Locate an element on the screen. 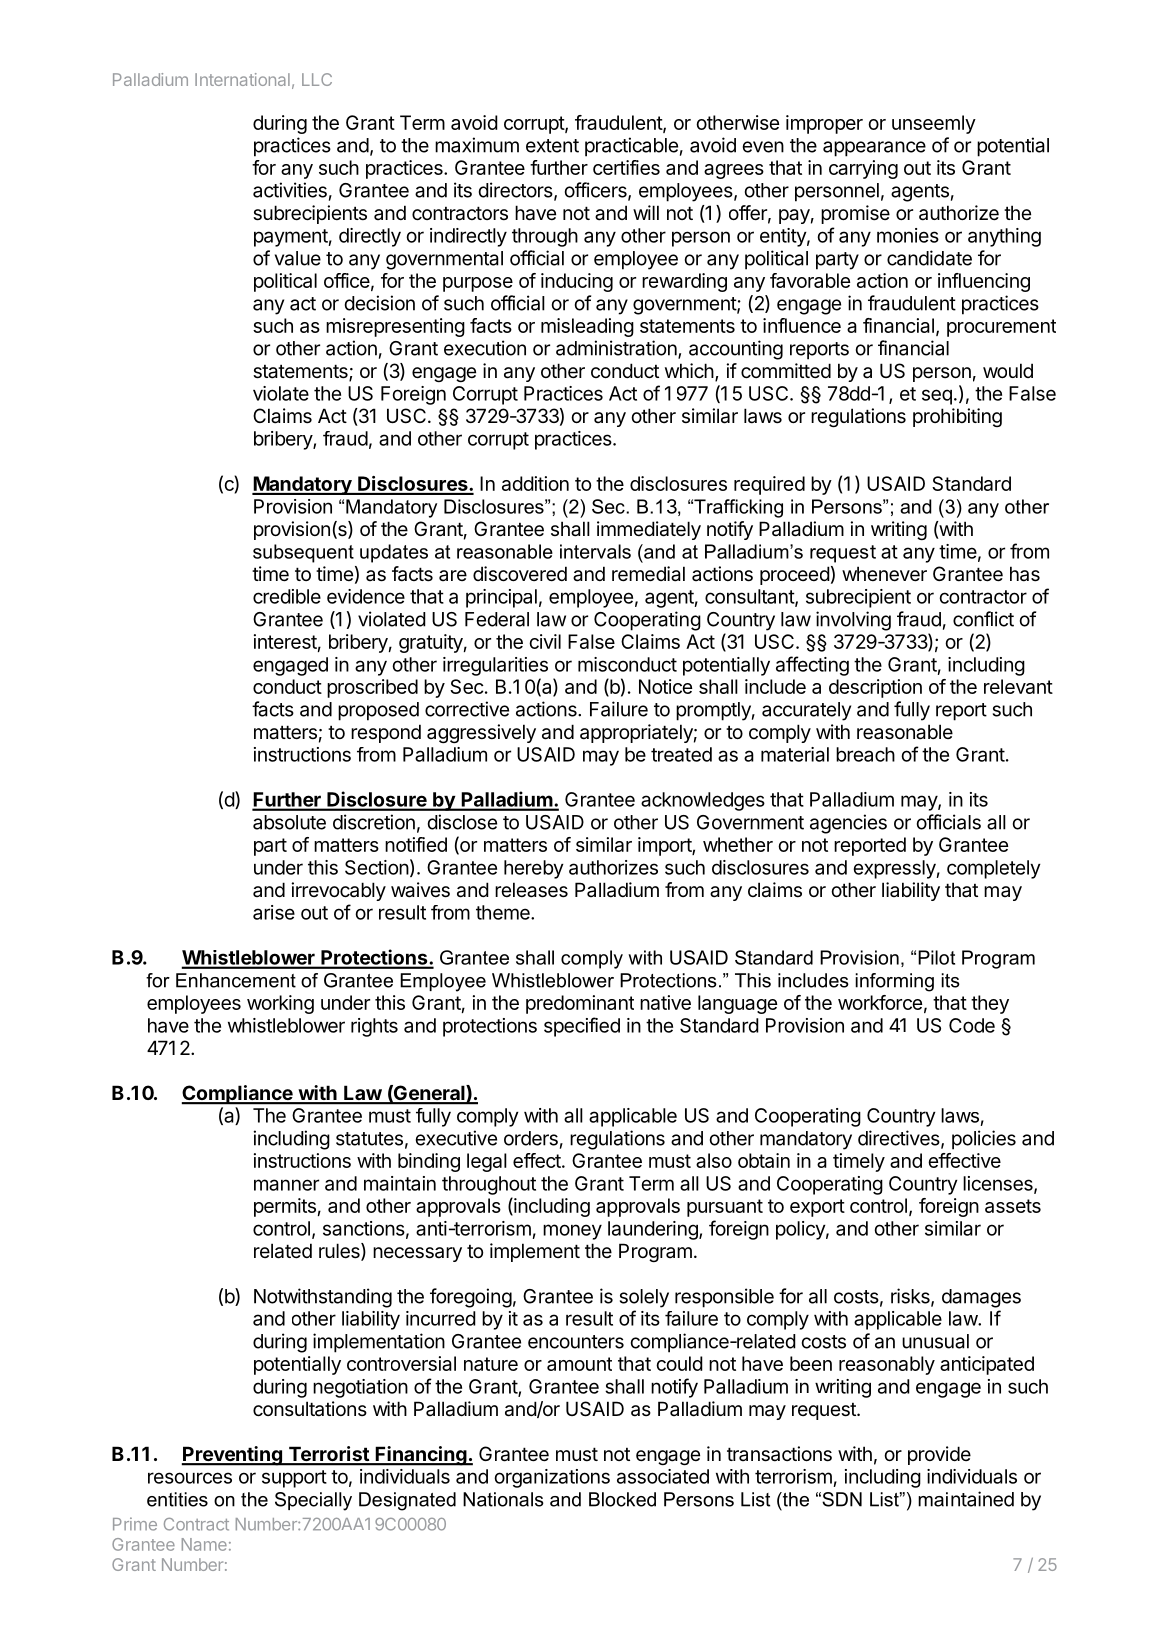 This screenshot has height=1652, width=1168. unseemly is located at coordinates (934, 124).
